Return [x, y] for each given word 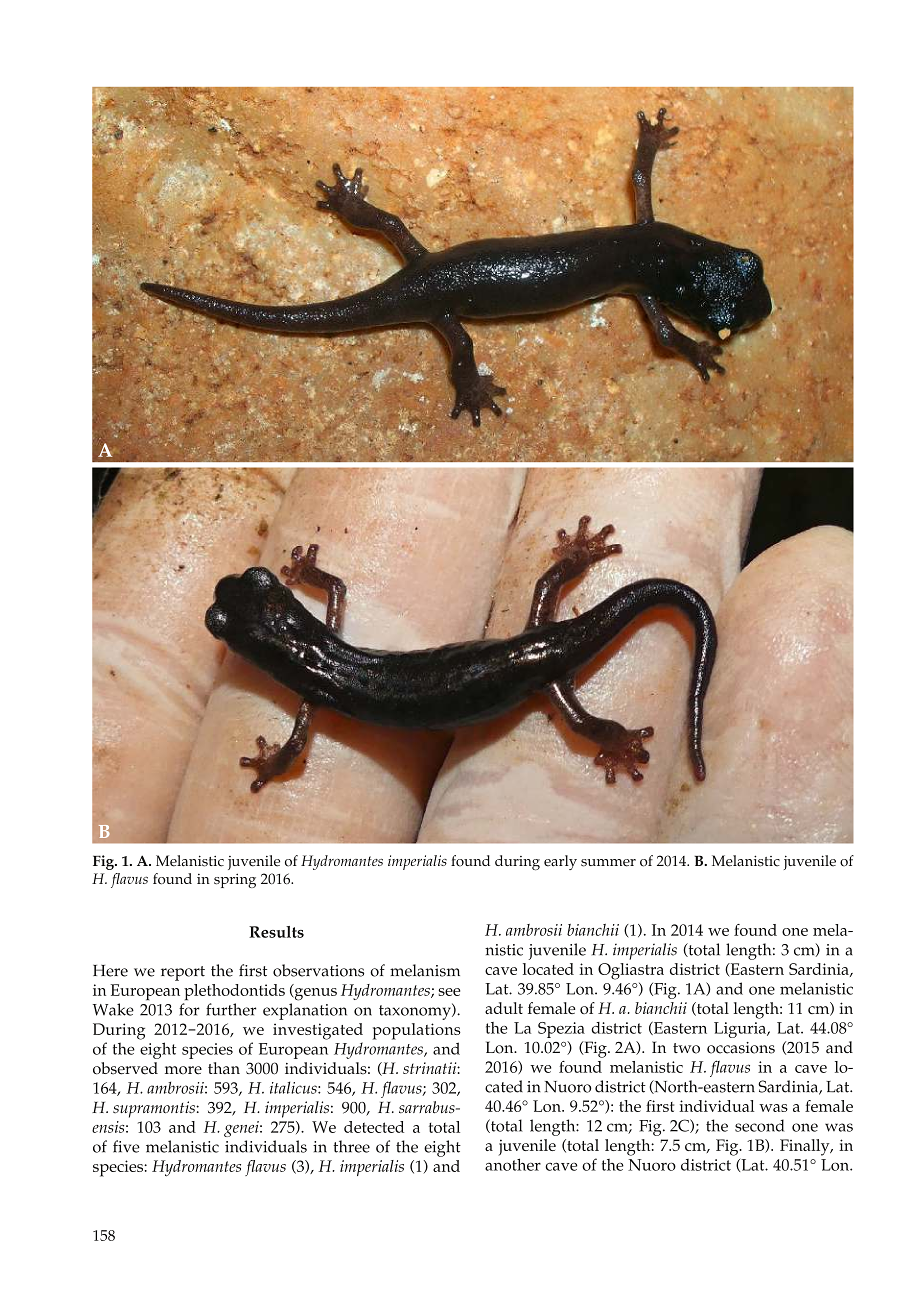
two [686, 1048]
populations [417, 1031]
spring [235, 880]
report [183, 973]
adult [504, 1008]
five [126, 1146]
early [560, 862]
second [759, 1125]
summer [608, 863]
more [183, 1070]
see [449, 992]
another [513, 1164]
